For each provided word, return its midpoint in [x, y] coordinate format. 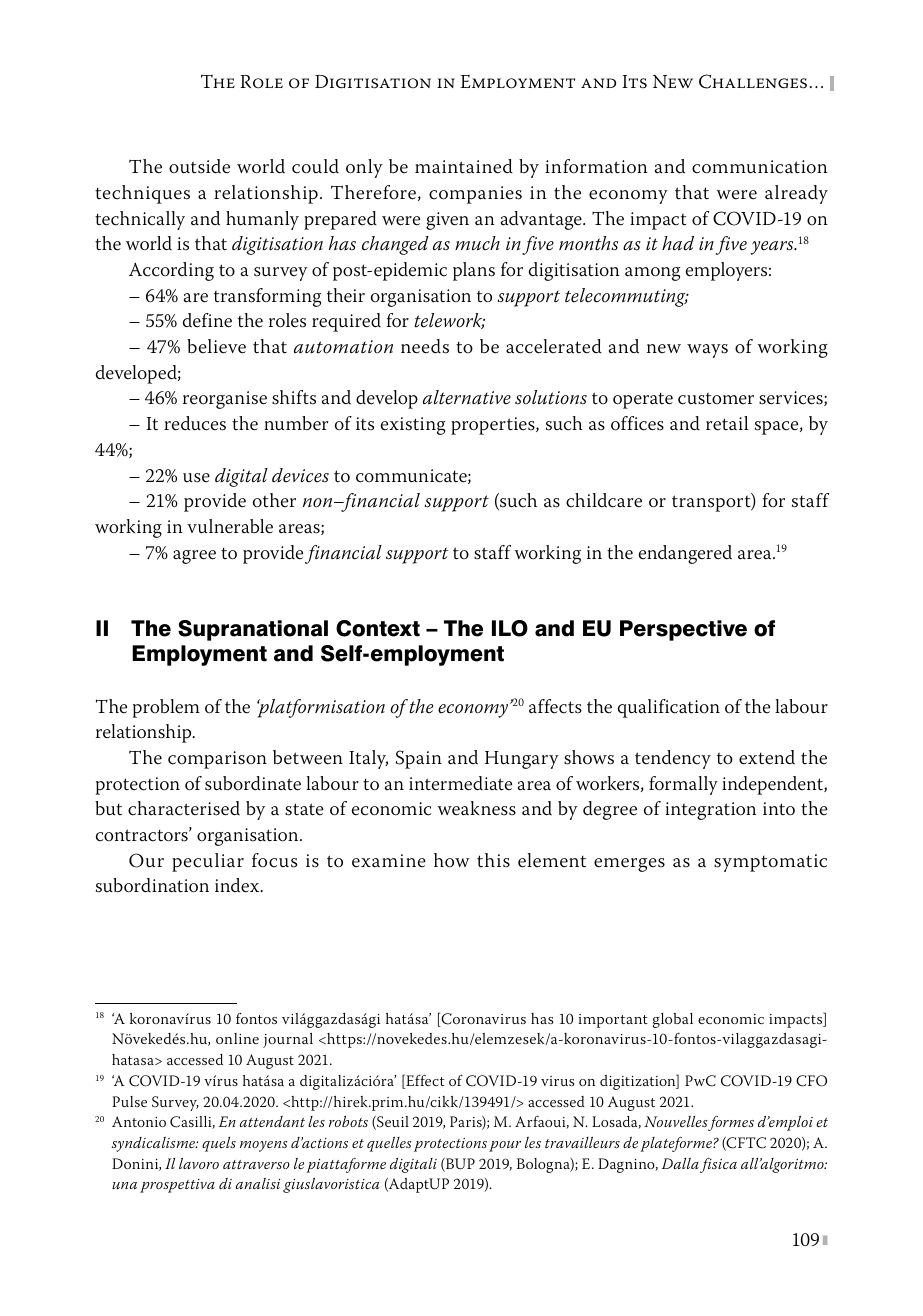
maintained [464, 166]
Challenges [753, 81]
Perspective [683, 630]
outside [199, 166]
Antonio [139, 1121]
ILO [510, 628]
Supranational [253, 630]
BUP [459, 1165]
